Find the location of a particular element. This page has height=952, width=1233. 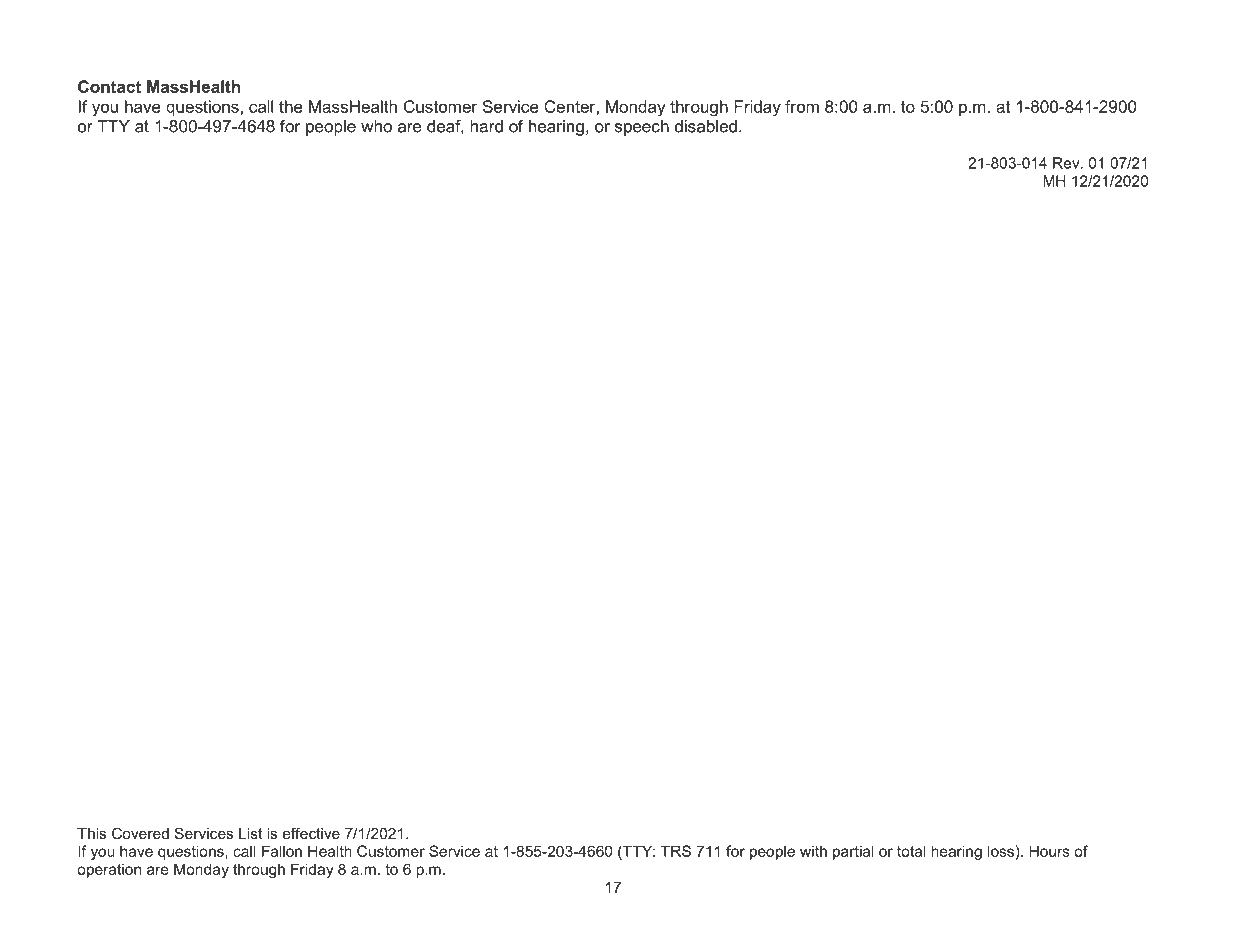

List is located at coordinates (250, 833).
